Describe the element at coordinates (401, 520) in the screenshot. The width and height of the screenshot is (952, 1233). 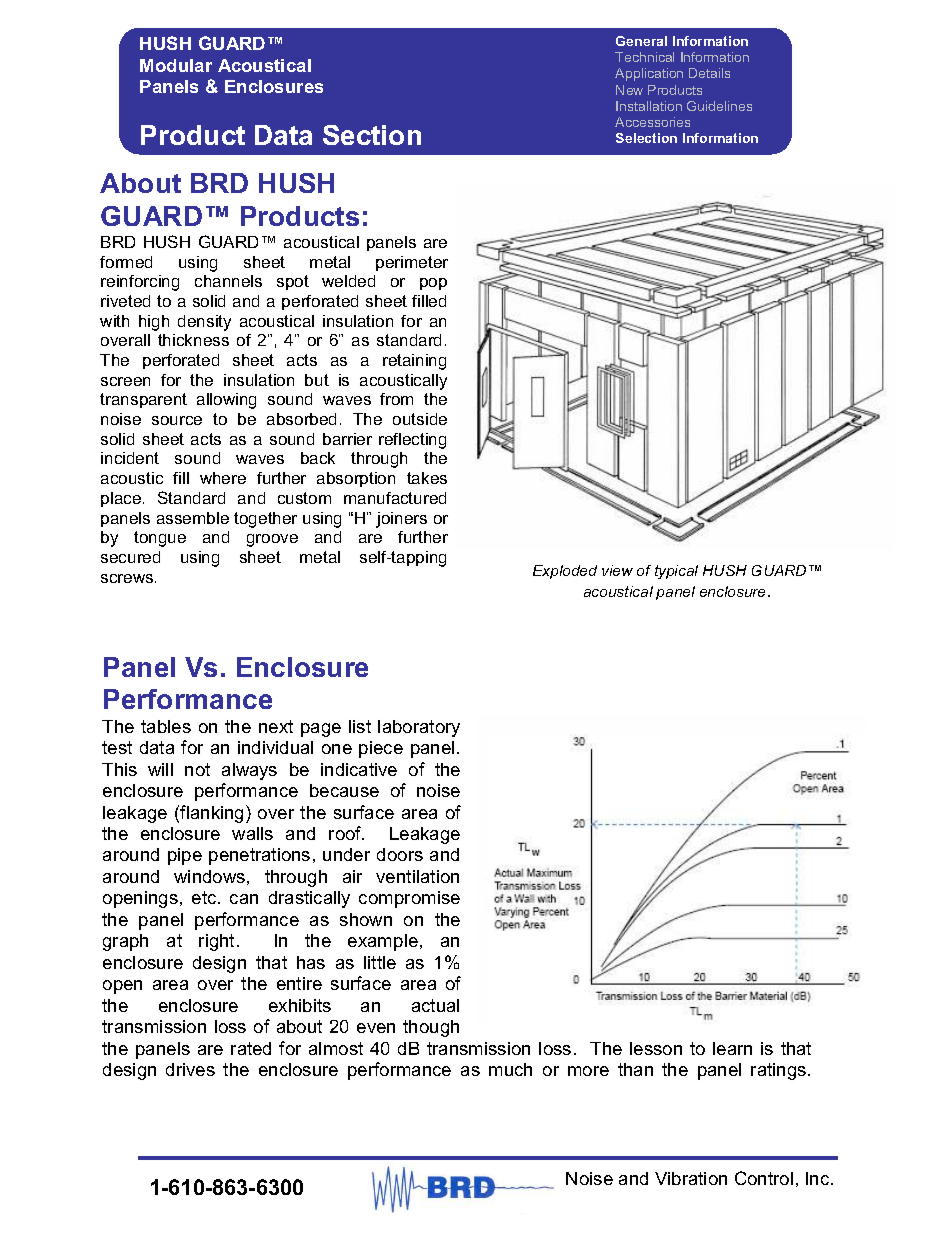
I see `joiners` at that location.
